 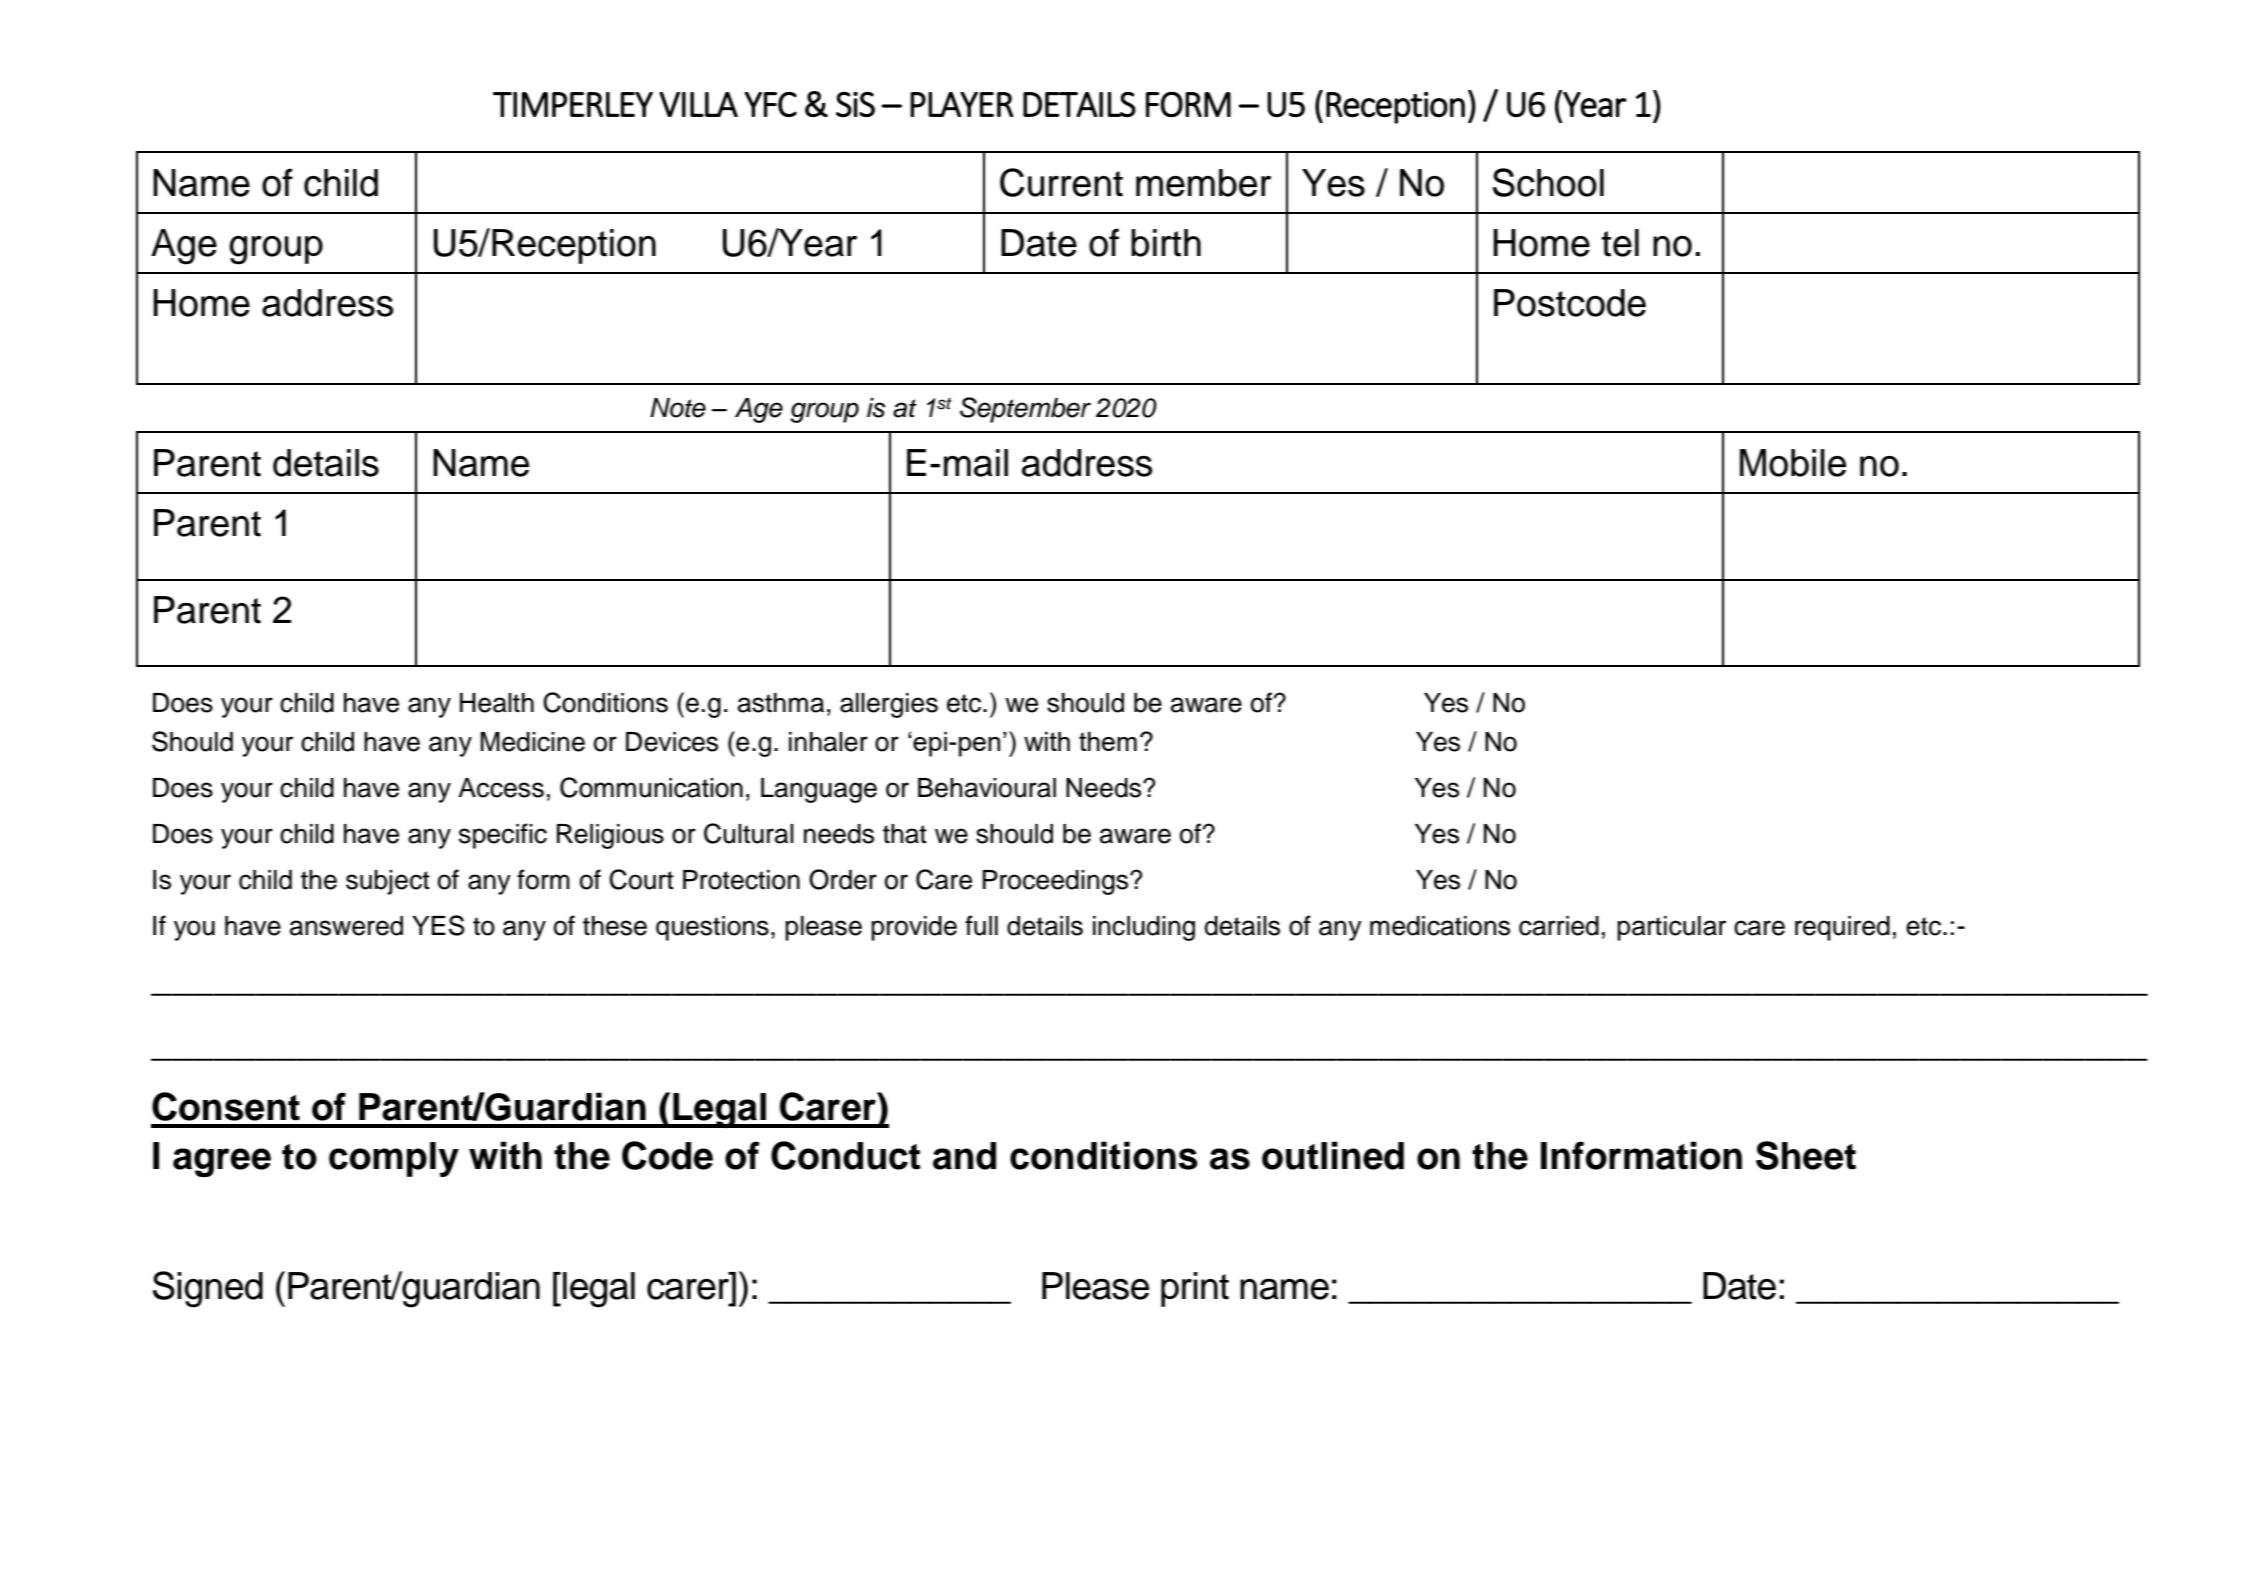 What do you see at coordinates (678, 408) in the image?
I see `Note` at bounding box center [678, 408].
